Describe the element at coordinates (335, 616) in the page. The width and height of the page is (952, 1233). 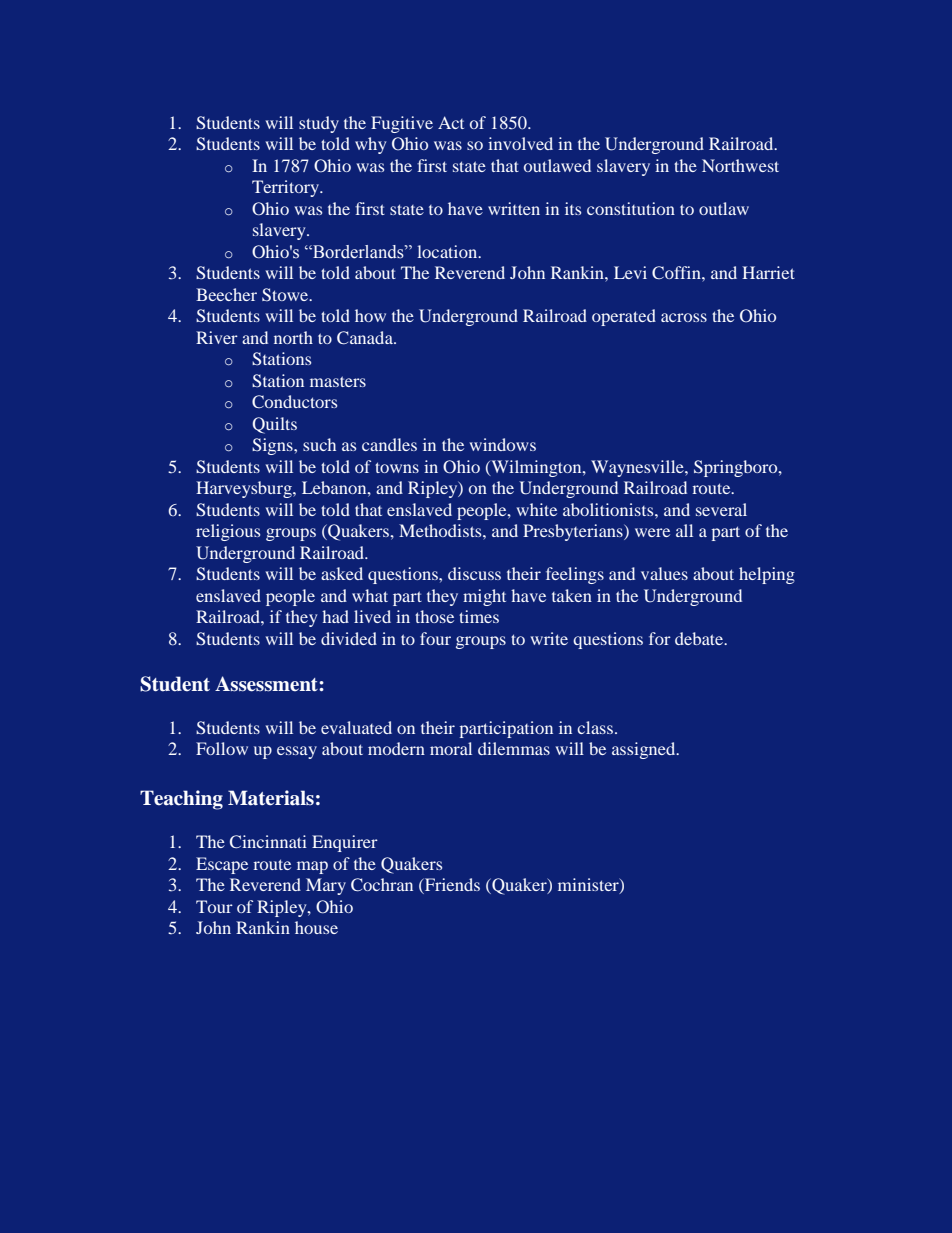
I see `had` at that location.
